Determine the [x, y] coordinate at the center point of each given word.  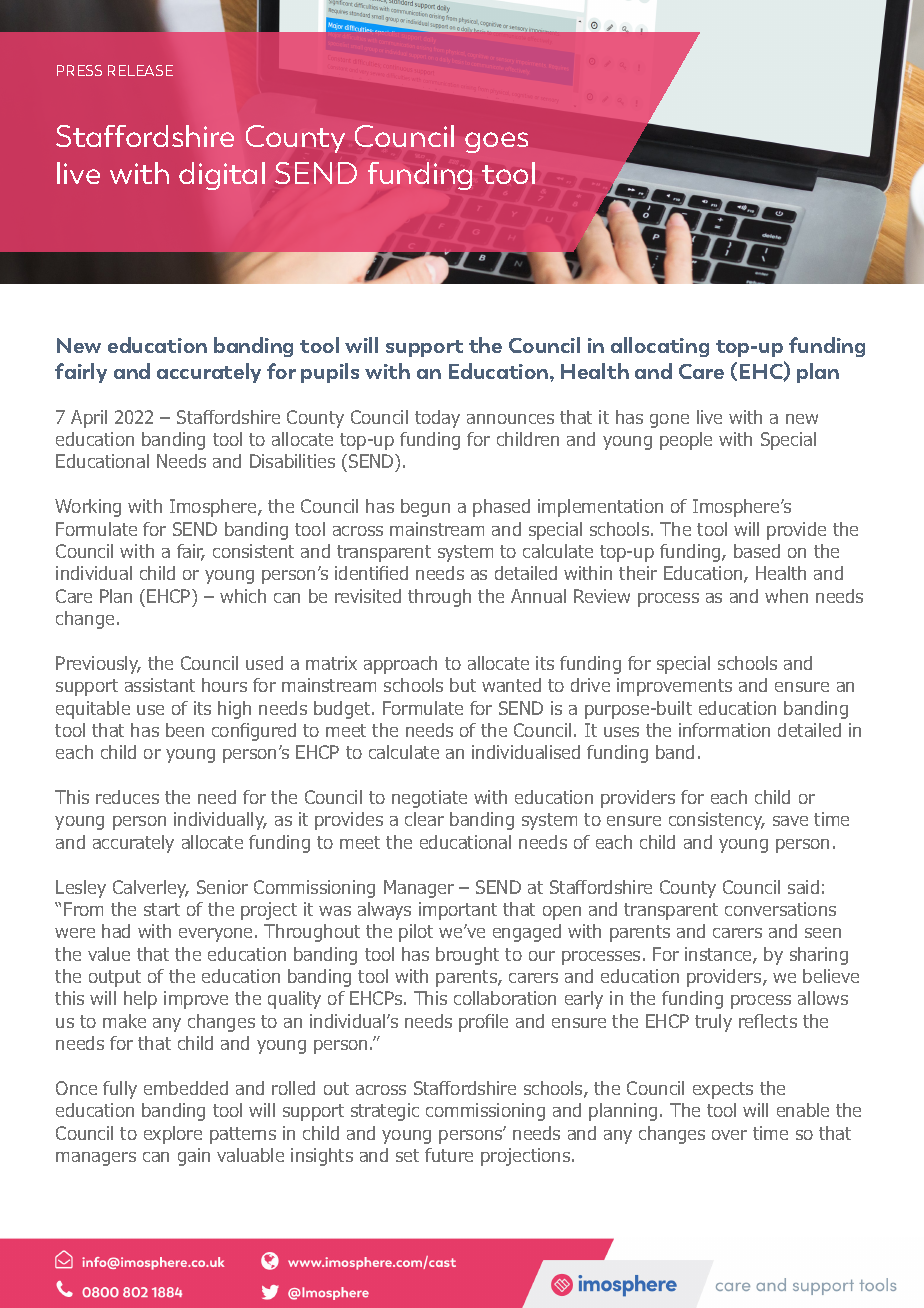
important [458, 911]
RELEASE [140, 70]
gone [669, 421]
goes [496, 142]
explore [173, 1135]
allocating [660, 347]
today [437, 419]
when [786, 596]
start [162, 909]
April [89, 419]
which [243, 596]
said [803, 887]
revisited [368, 596]
